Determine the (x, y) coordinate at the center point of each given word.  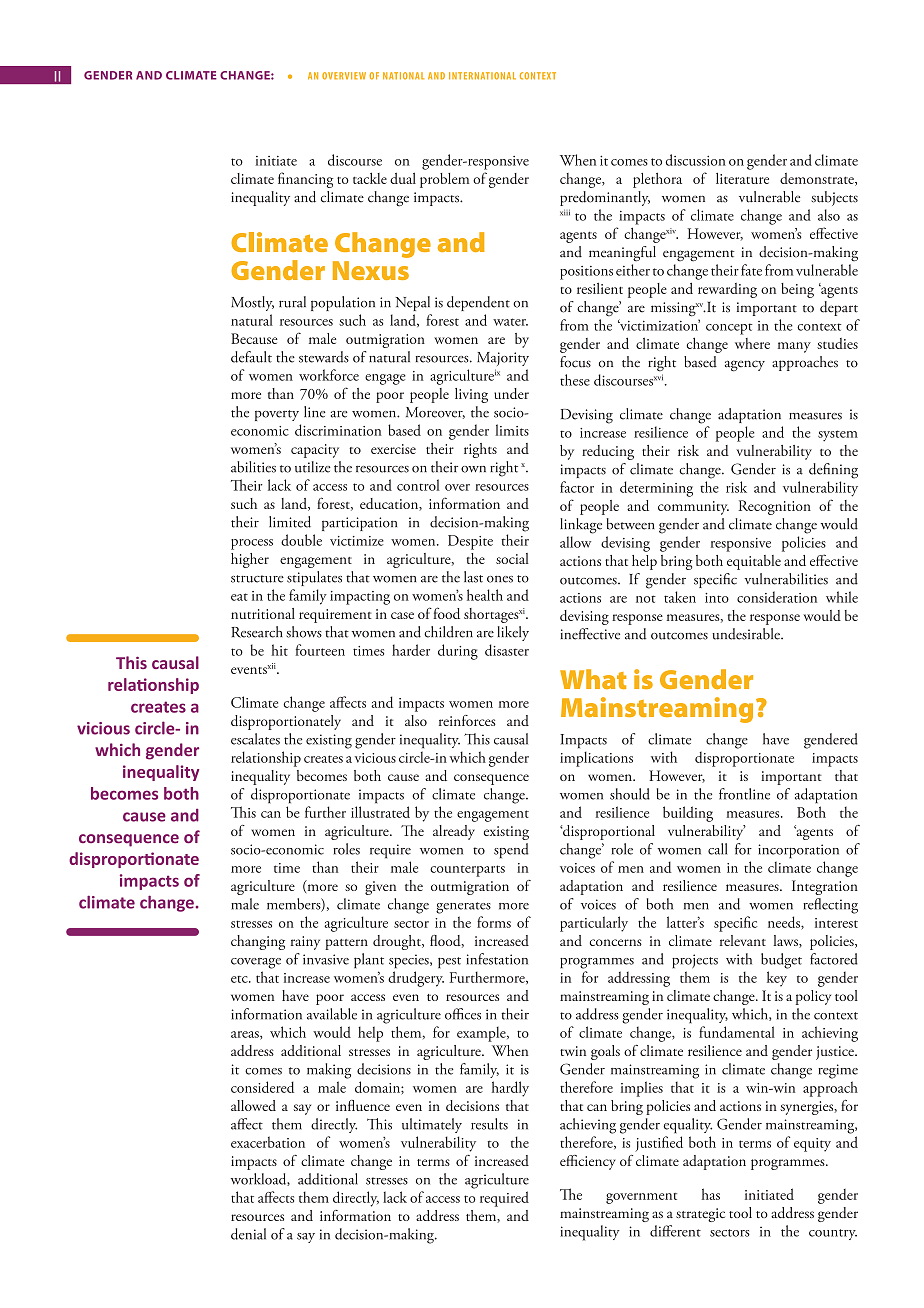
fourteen (320, 650)
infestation (497, 959)
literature (742, 178)
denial (248, 1234)
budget (781, 961)
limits (512, 430)
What (593, 679)
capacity (315, 451)
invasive (326, 959)
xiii (565, 212)
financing (305, 180)
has (711, 1194)
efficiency (588, 1162)
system (838, 436)
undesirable (747, 634)
